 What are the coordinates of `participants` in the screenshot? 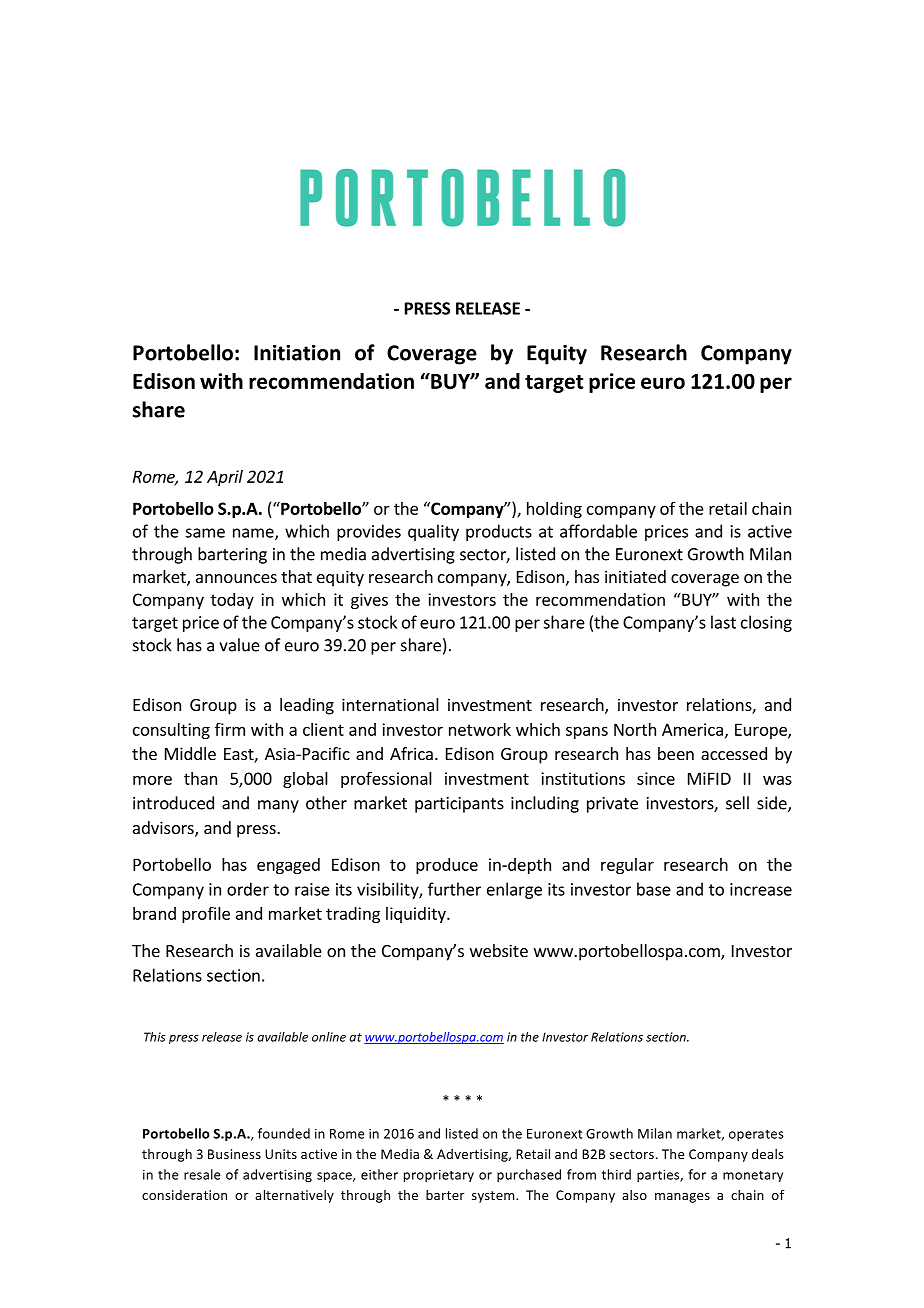 It's located at (459, 805).
